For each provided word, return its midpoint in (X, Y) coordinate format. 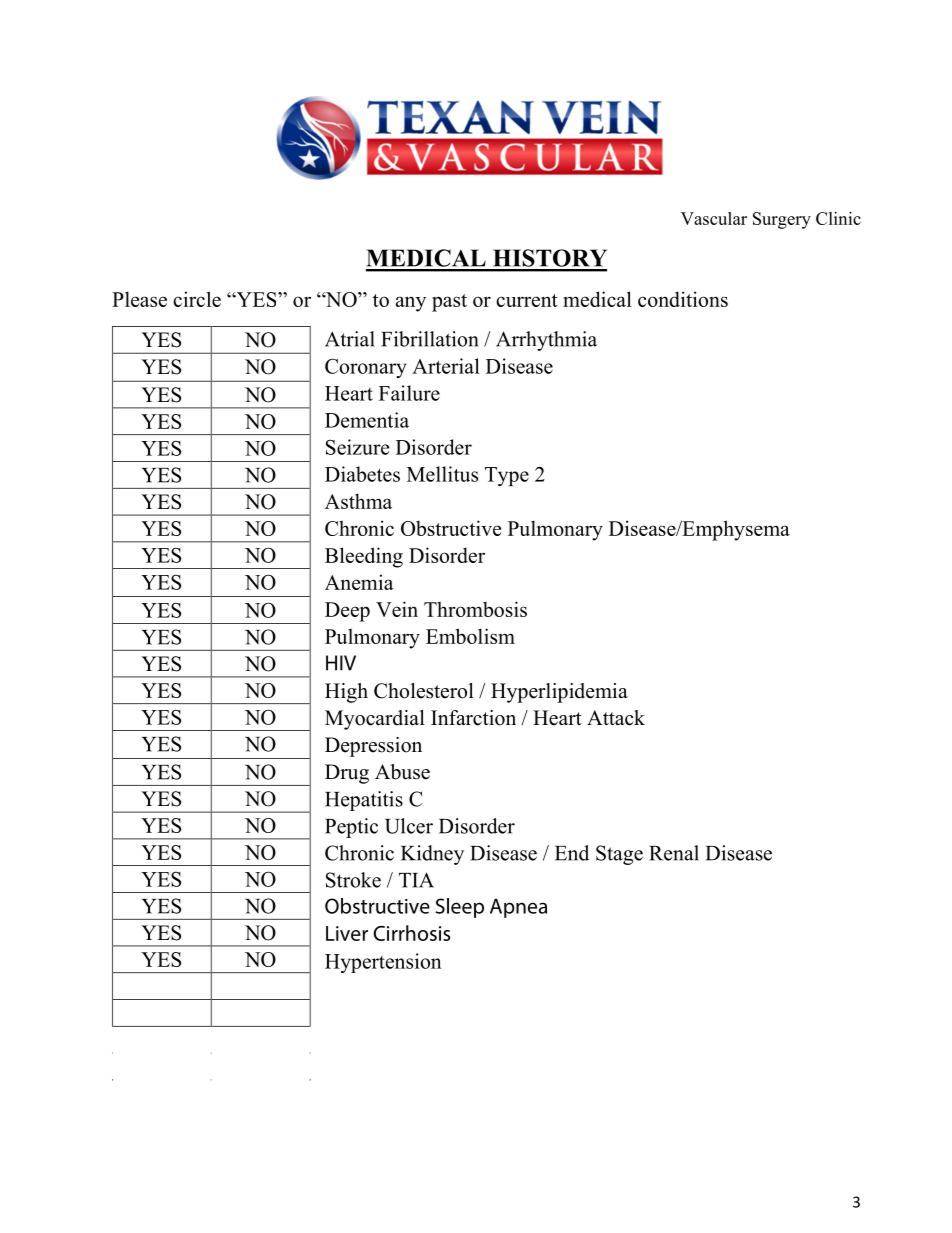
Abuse (402, 772)
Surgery (782, 220)
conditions (683, 299)
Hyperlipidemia (559, 693)
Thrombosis (475, 609)
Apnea (518, 908)
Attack (616, 718)
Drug (347, 774)
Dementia (367, 420)
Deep (347, 612)
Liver (347, 933)
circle (197, 299)
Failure (409, 393)
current (527, 300)
